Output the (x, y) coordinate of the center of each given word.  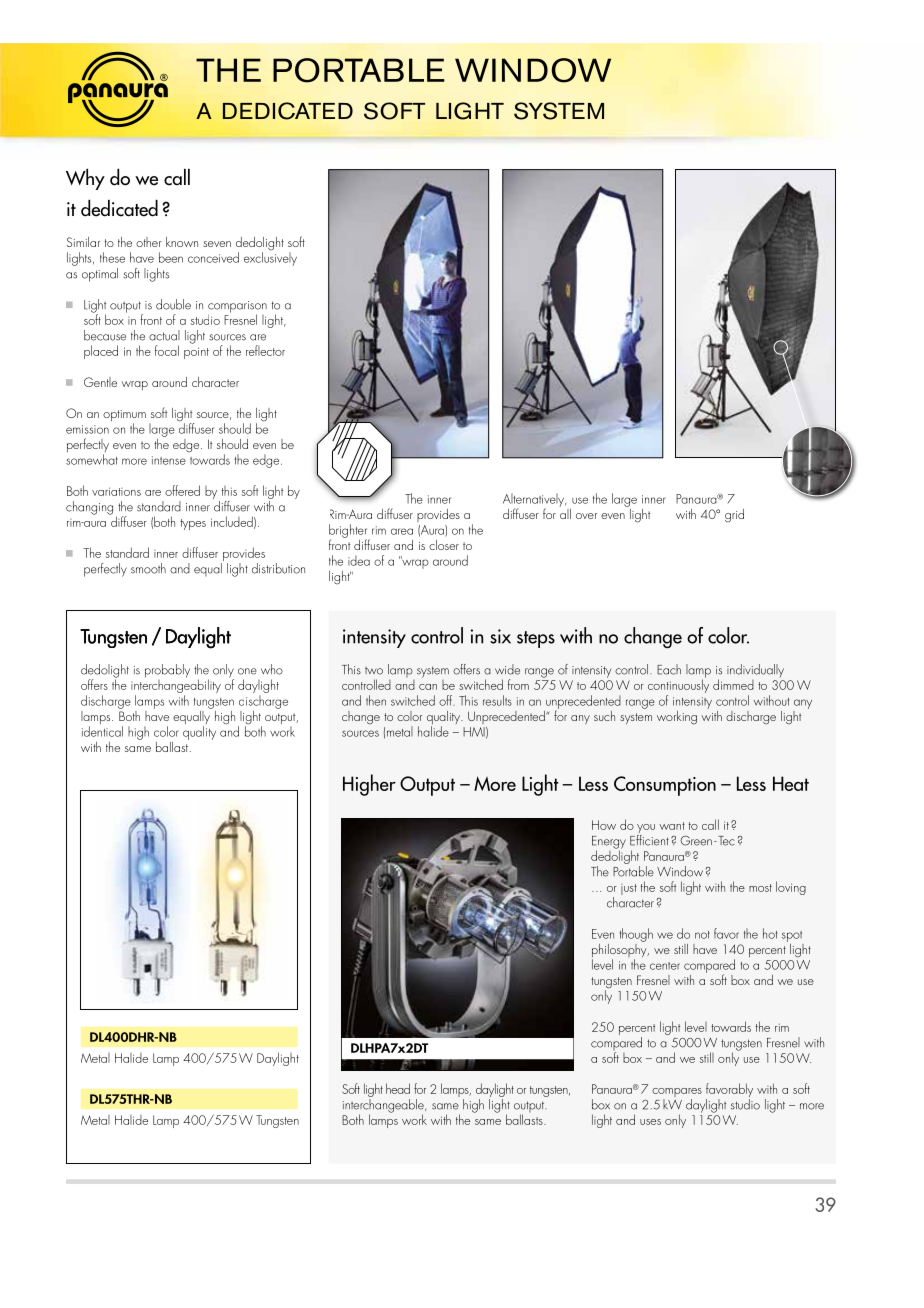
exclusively (270, 258)
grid (734, 516)
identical (102, 731)
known (182, 242)
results (497, 700)
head (398, 1088)
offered (182, 490)
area (402, 531)
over (586, 516)
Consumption (665, 786)
